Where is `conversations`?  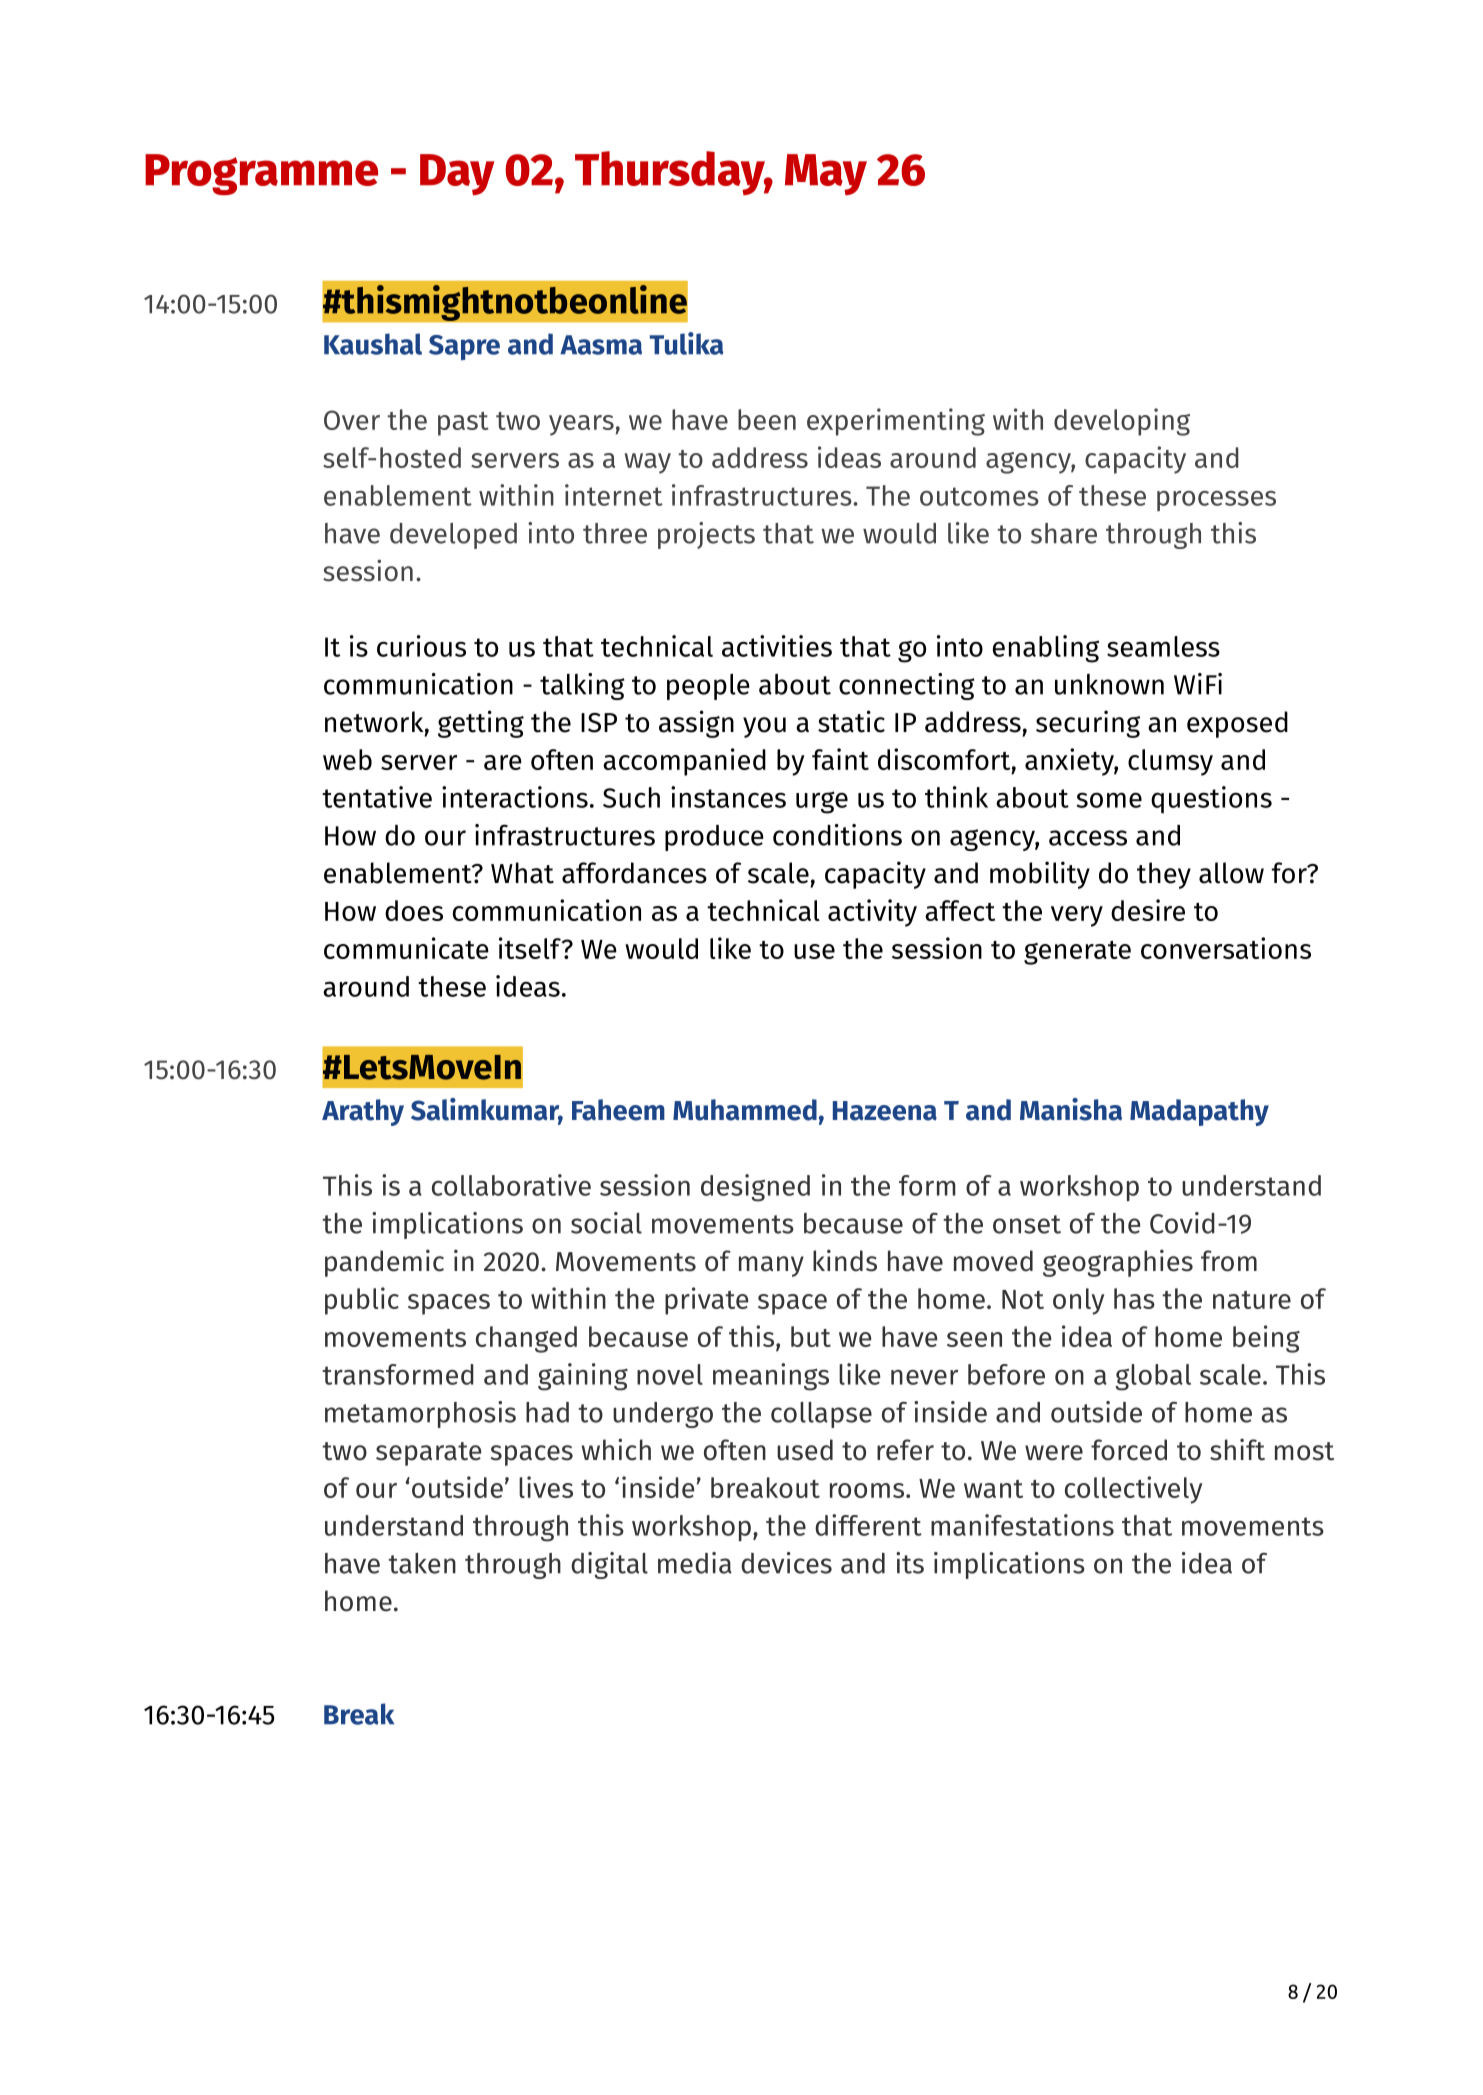 conversations is located at coordinates (1226, 948).
